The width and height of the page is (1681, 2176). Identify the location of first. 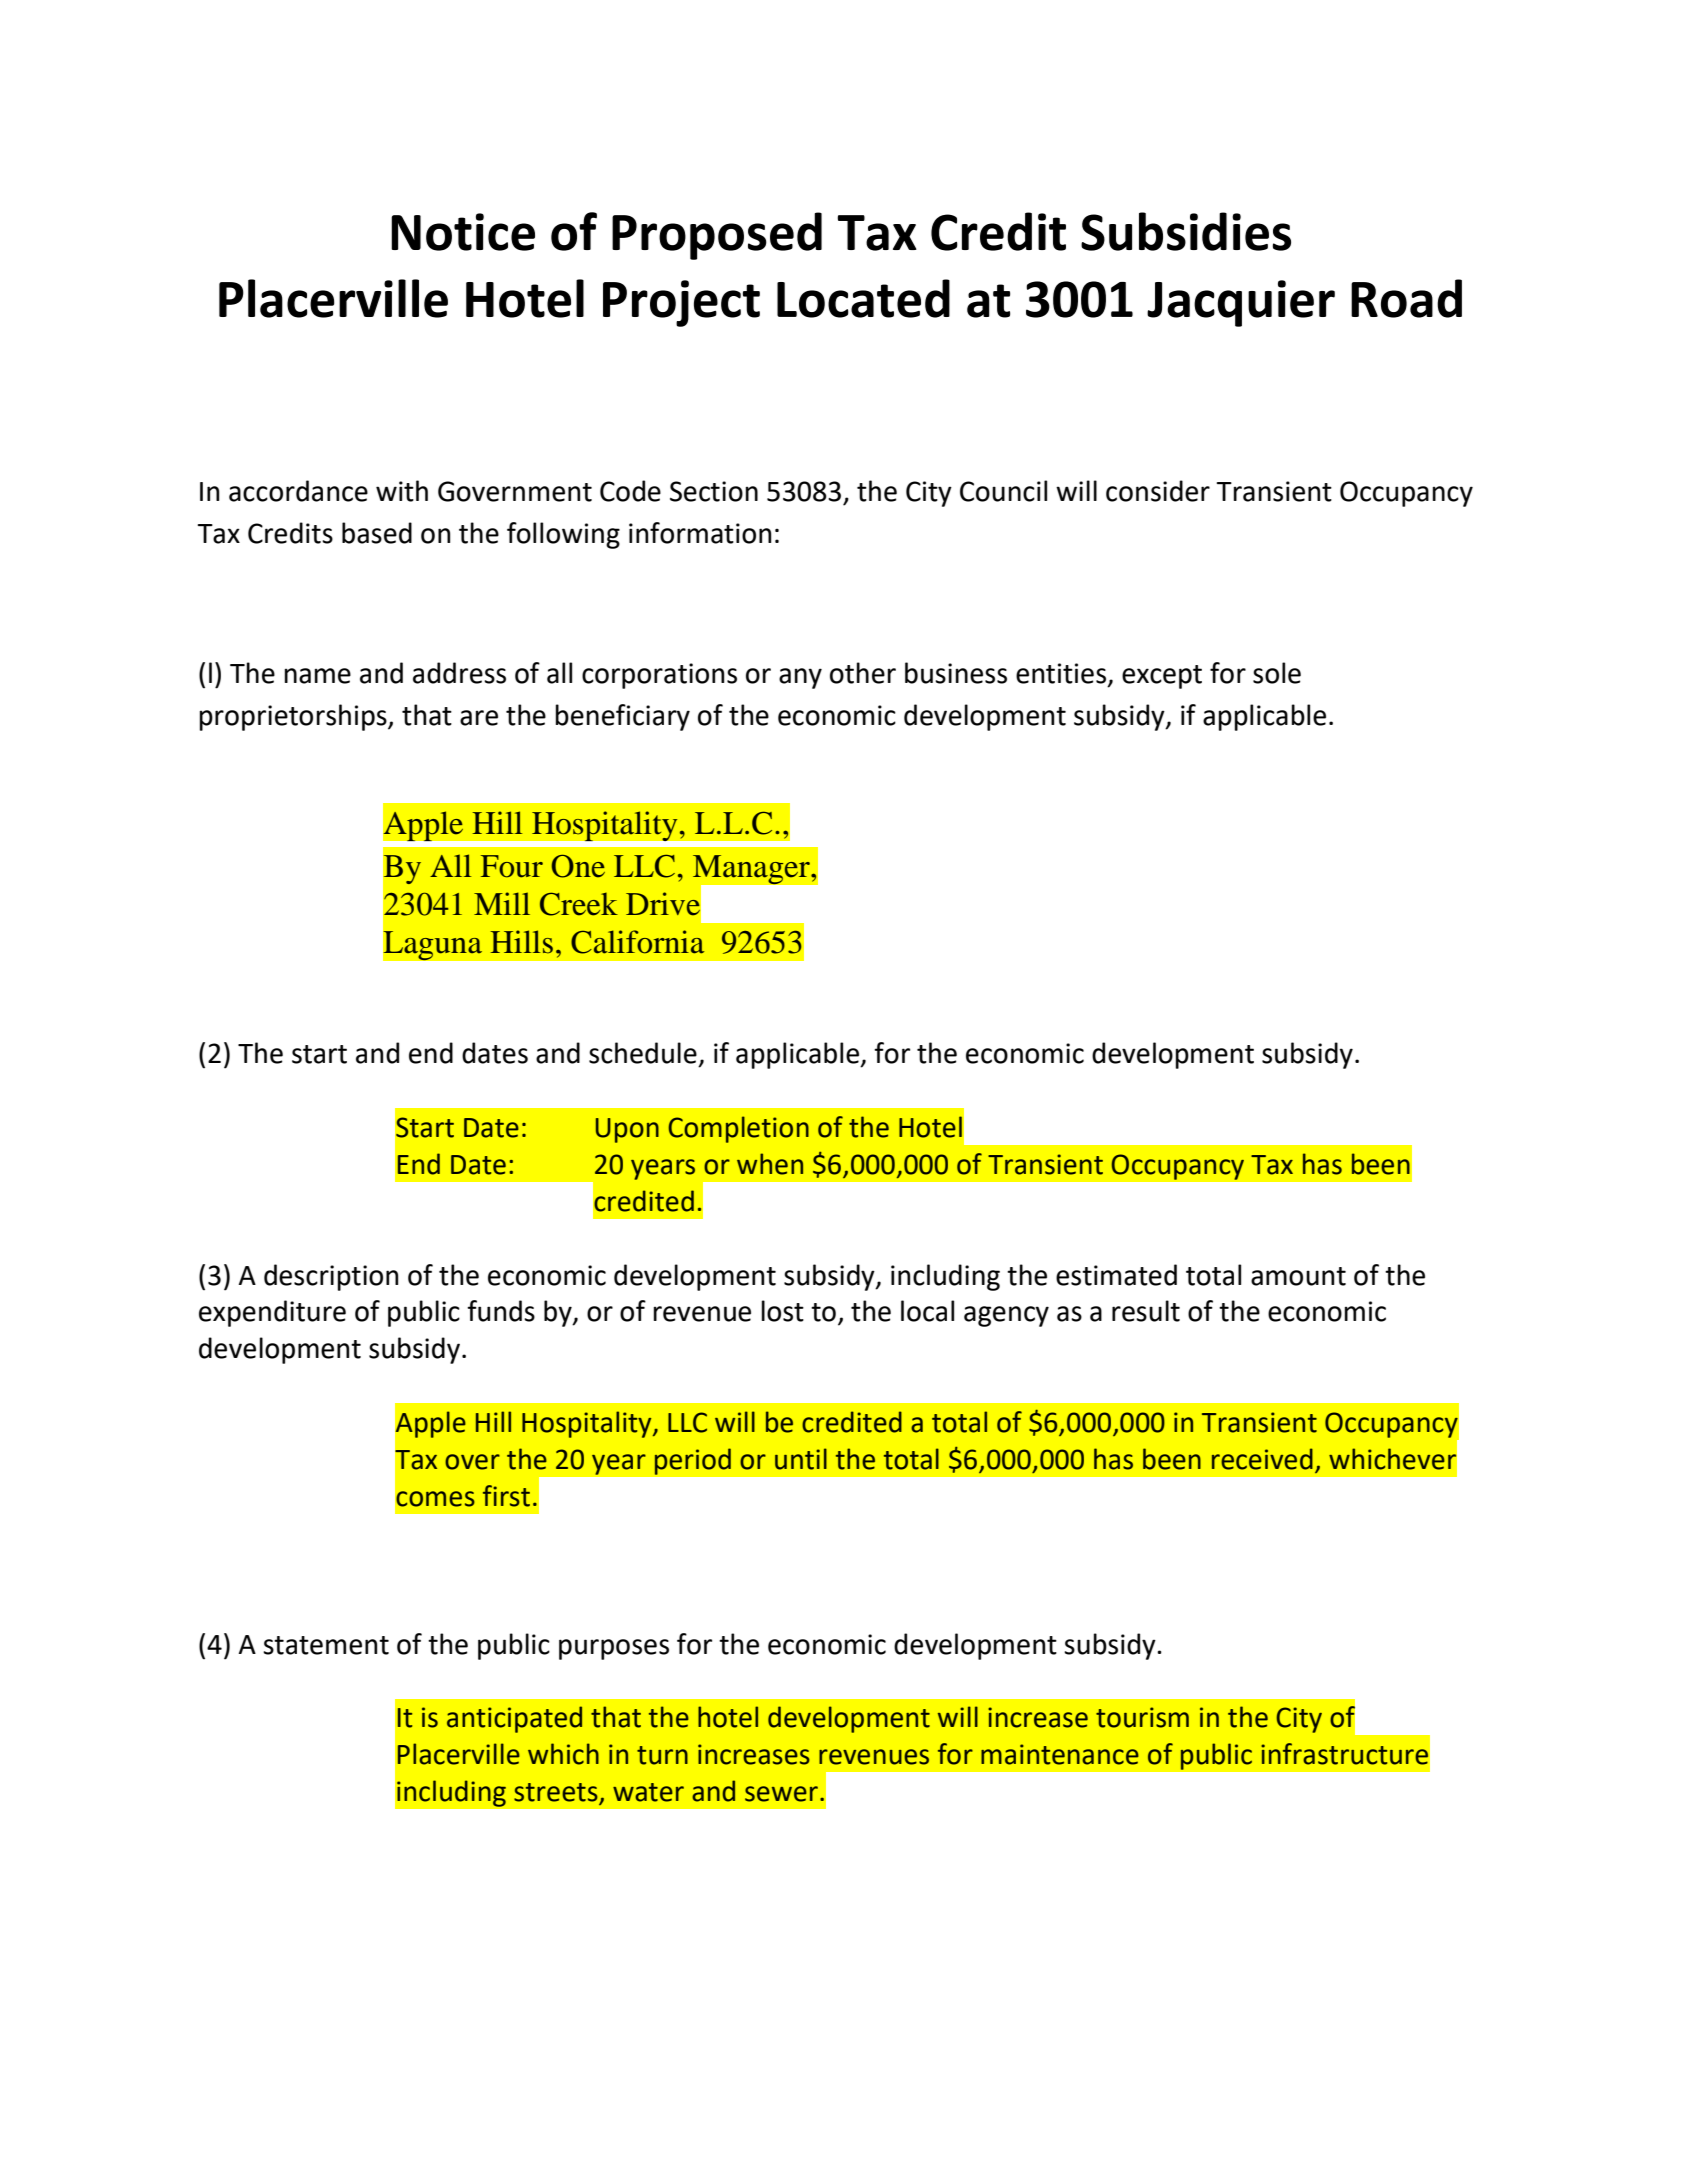
(506, 1496).
